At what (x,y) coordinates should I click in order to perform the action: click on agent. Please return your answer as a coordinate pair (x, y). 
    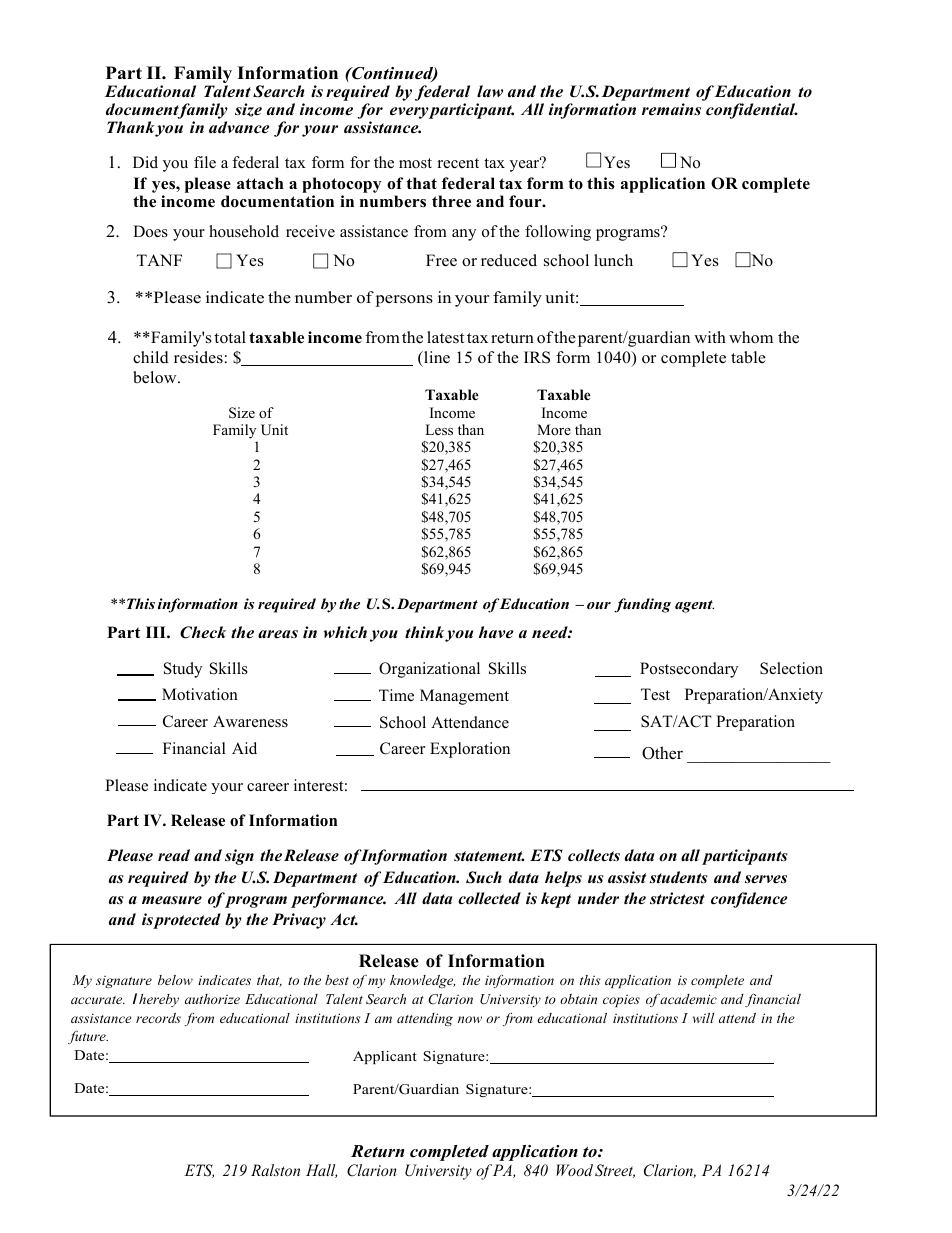
    Looking at the image, I should click on (694, 606).
